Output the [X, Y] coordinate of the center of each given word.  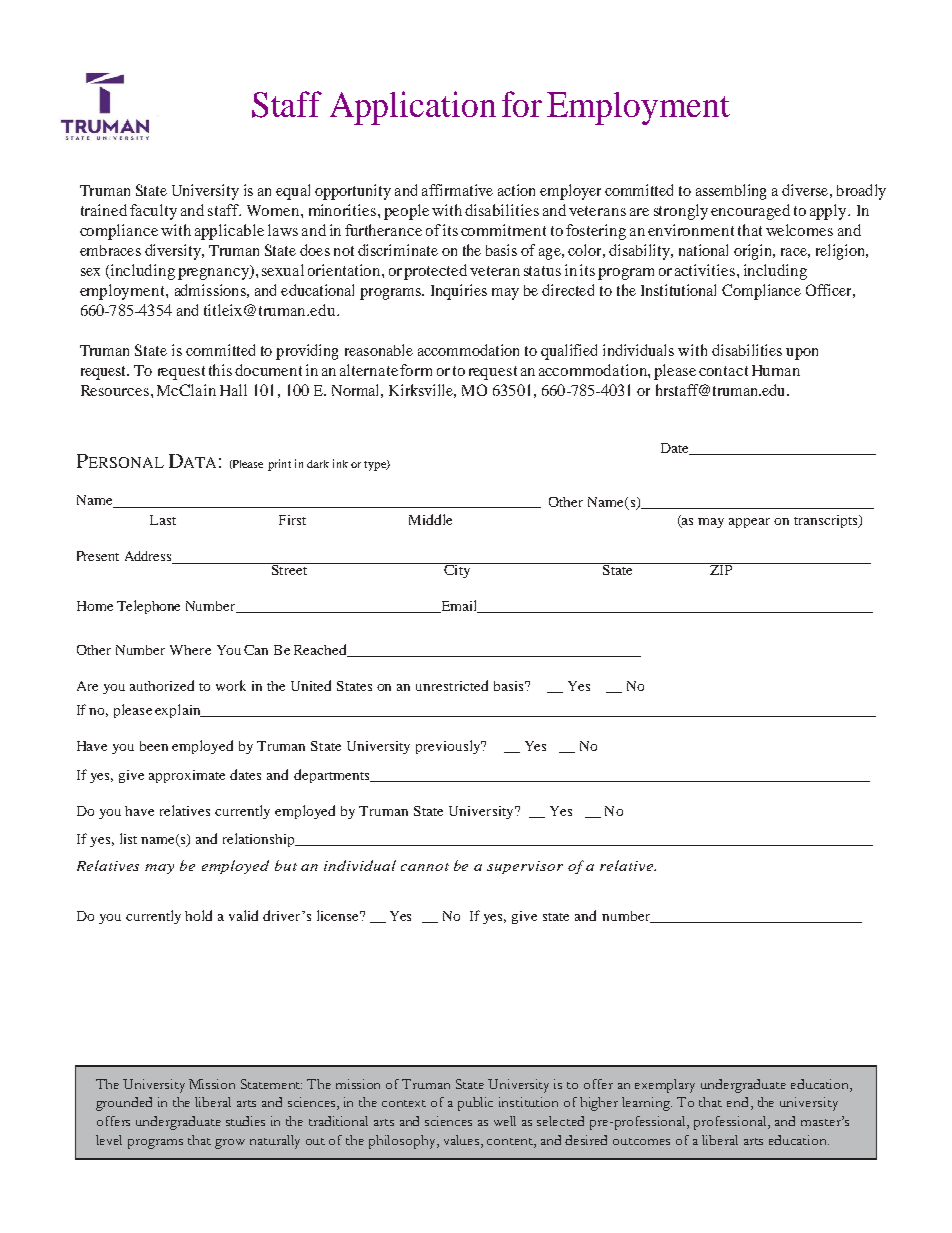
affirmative [457, 190]
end [737, 1102]
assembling [731, 192]
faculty [153, 212]
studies [245, 1121]
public [475, 1104]
